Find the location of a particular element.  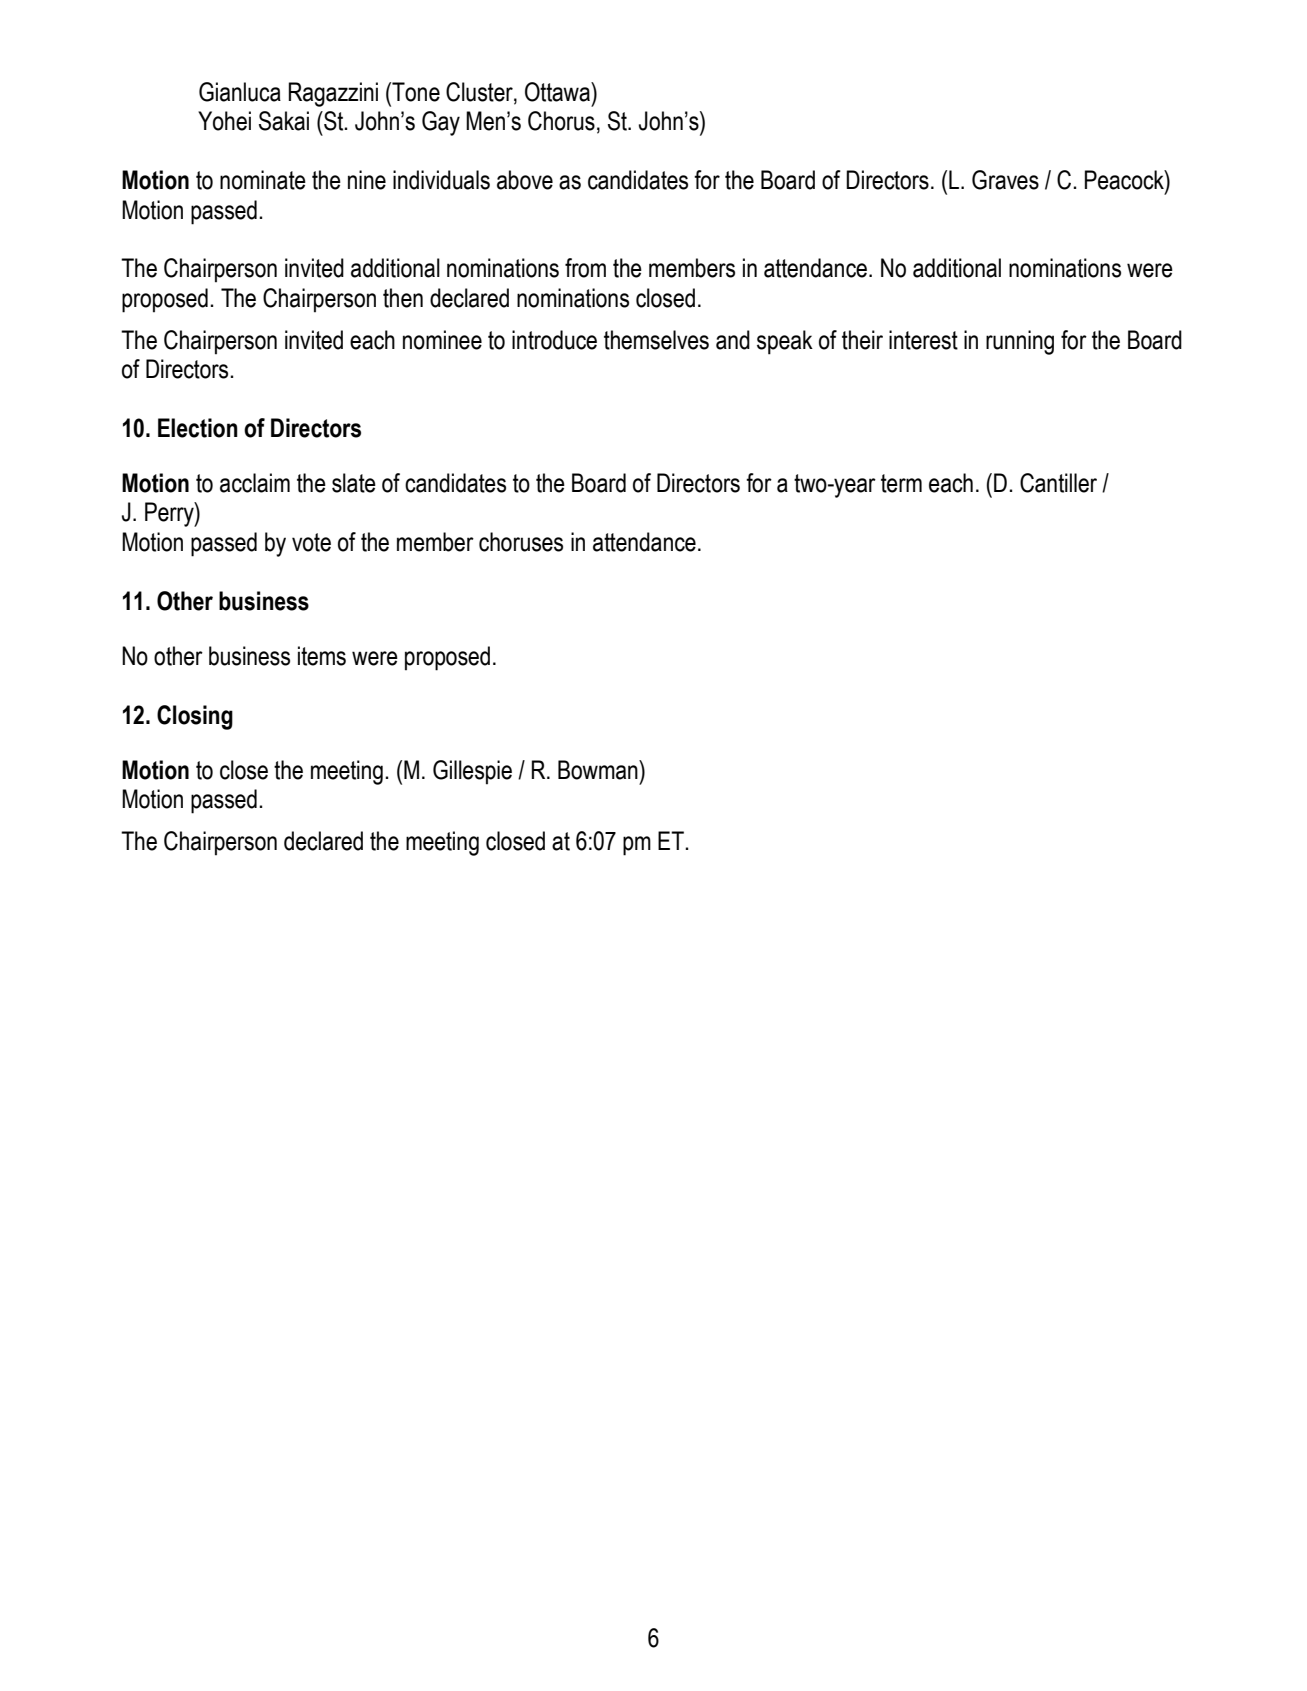

Closing is located at coordinates (195, 717).
